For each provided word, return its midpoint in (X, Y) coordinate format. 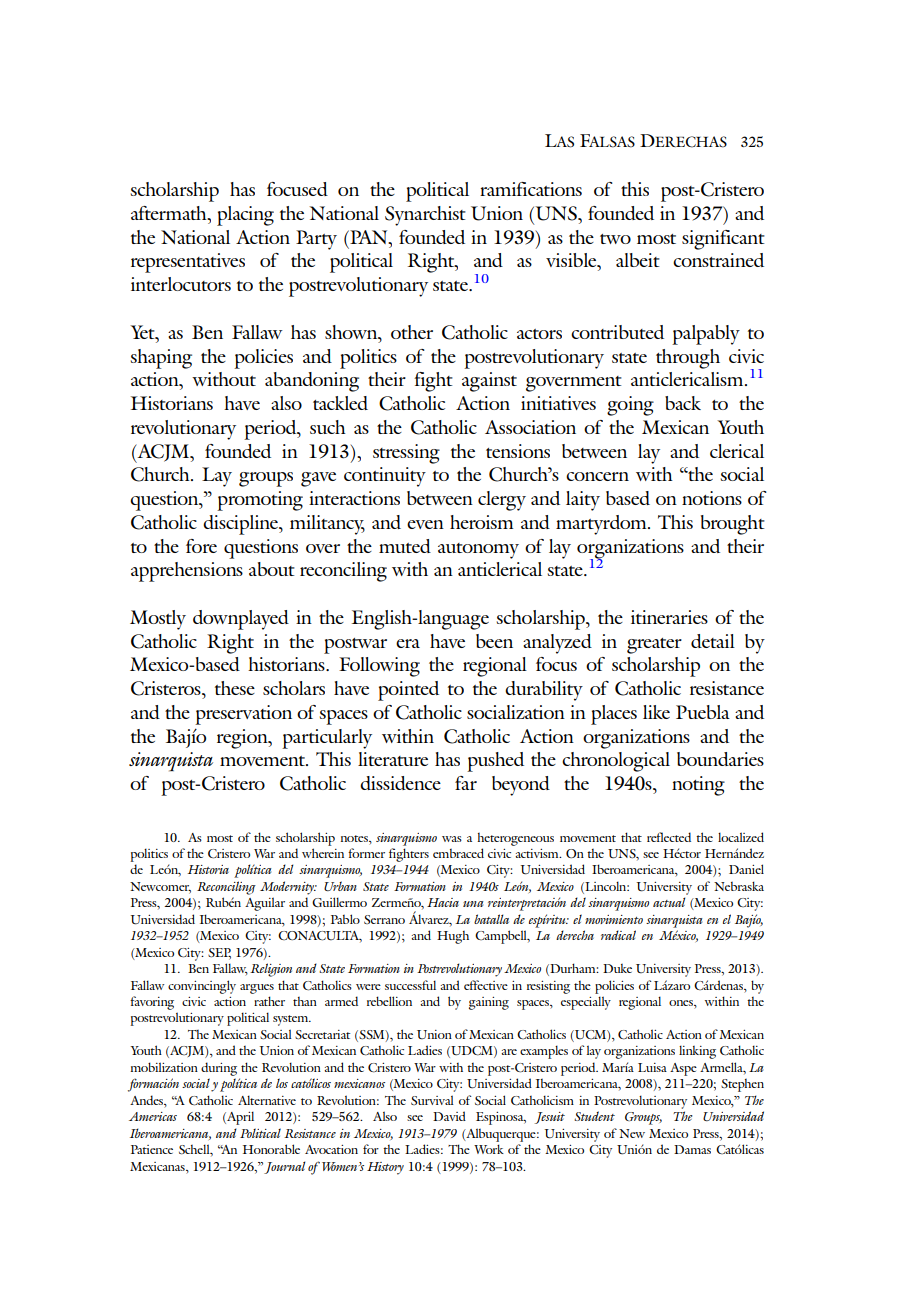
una (473, 904)
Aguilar (265, 904)
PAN (369, 237)
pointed (408, 691)
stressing (406, 454)
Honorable (271, 1149)
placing (245, 216)
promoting (260, 501)
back (683, 403)
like (656, 712)
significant (723, 240)
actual (669, 902)
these (235, 688)
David (449, 1116)
